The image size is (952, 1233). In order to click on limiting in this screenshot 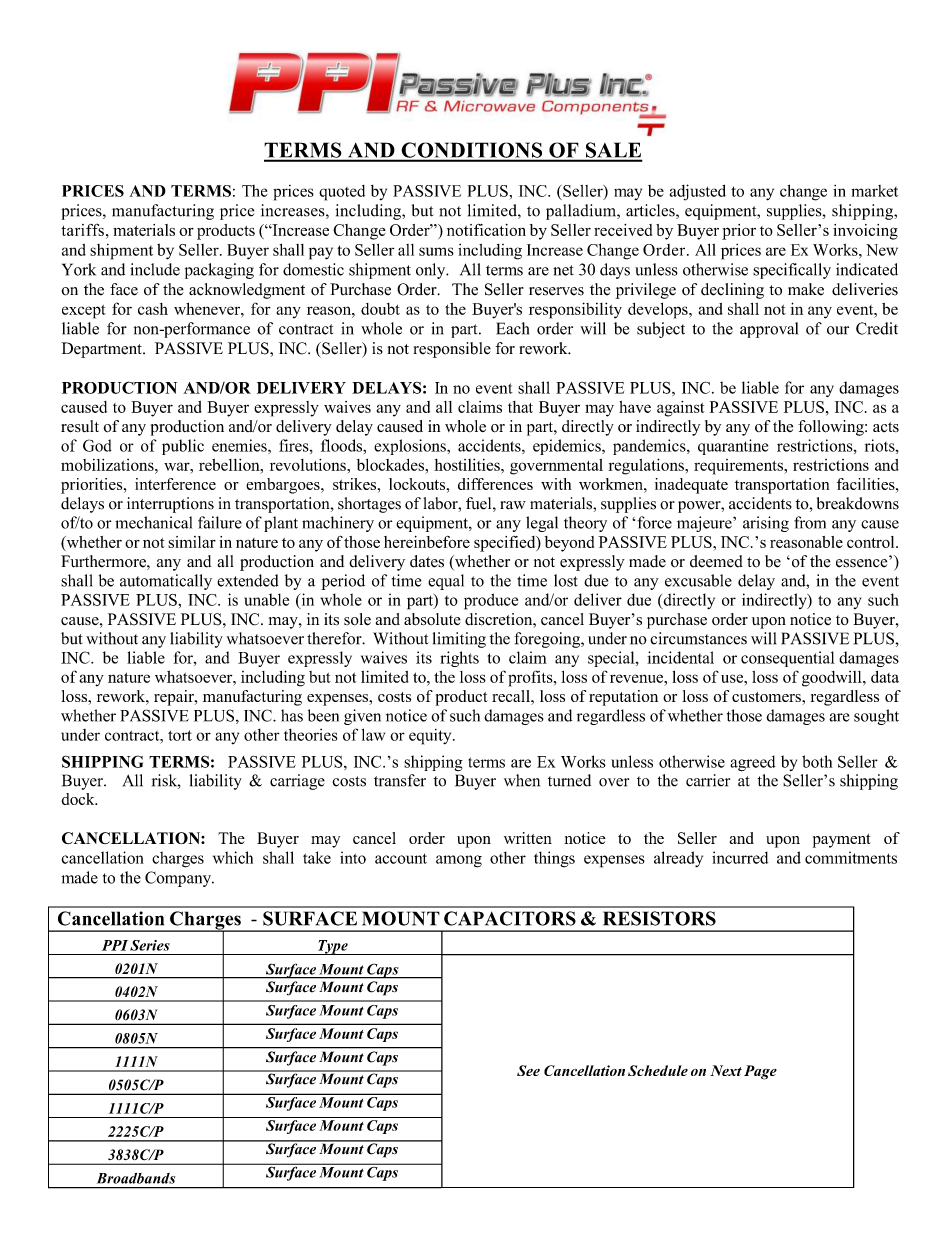, I will do `click(459, 640)`.
